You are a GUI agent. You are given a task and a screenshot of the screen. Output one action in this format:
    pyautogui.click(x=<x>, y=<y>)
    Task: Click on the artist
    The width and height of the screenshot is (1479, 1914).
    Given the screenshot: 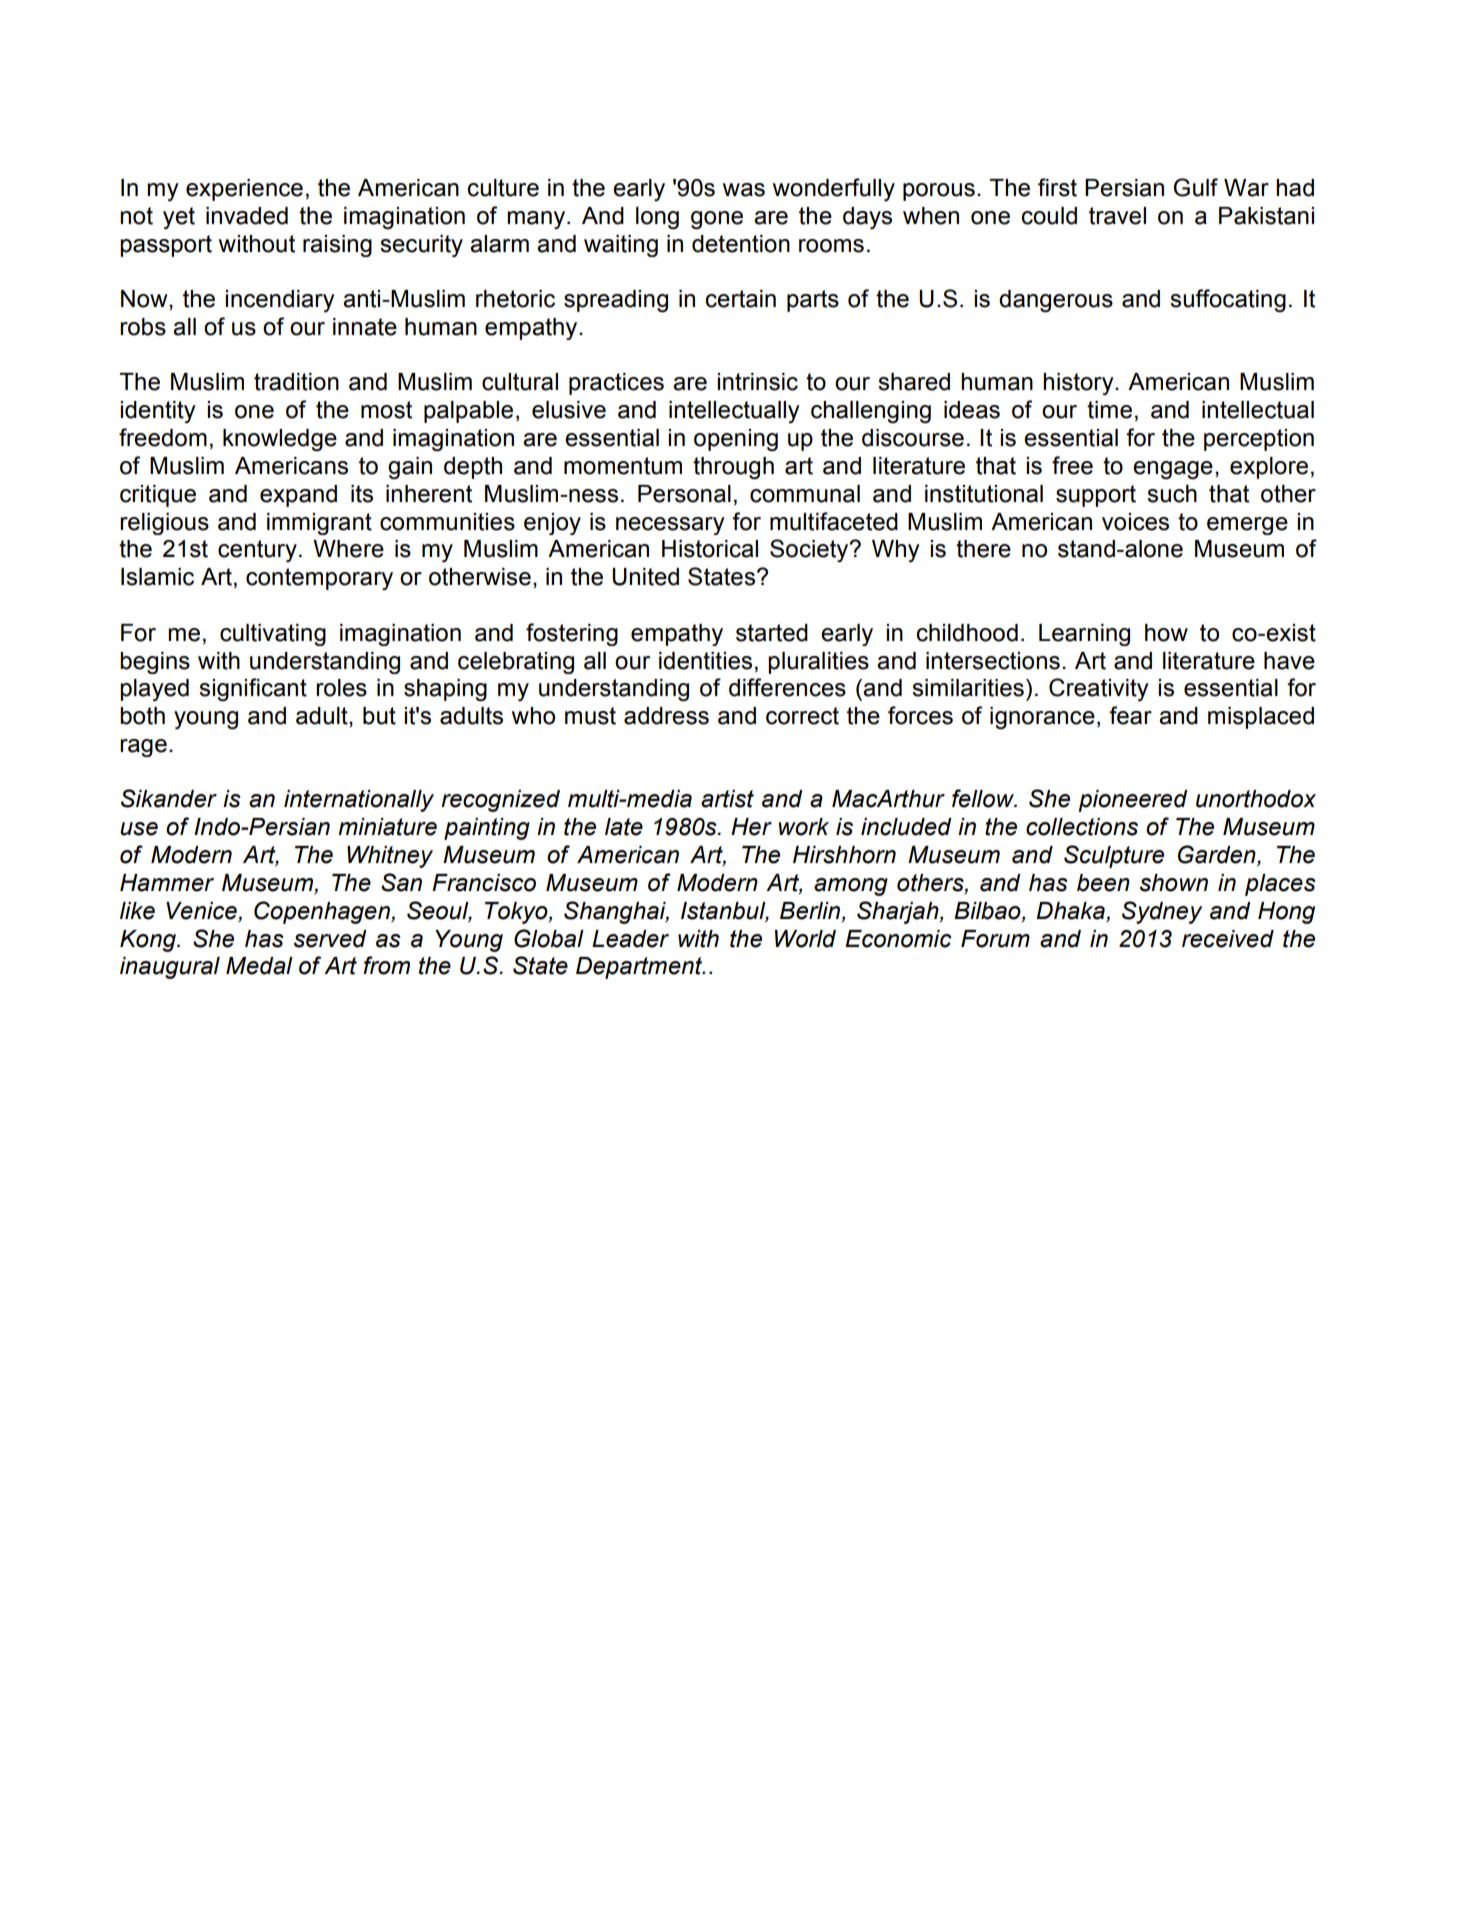 What is the action you would take?
    pyautogui.click(x=727, y=799)
